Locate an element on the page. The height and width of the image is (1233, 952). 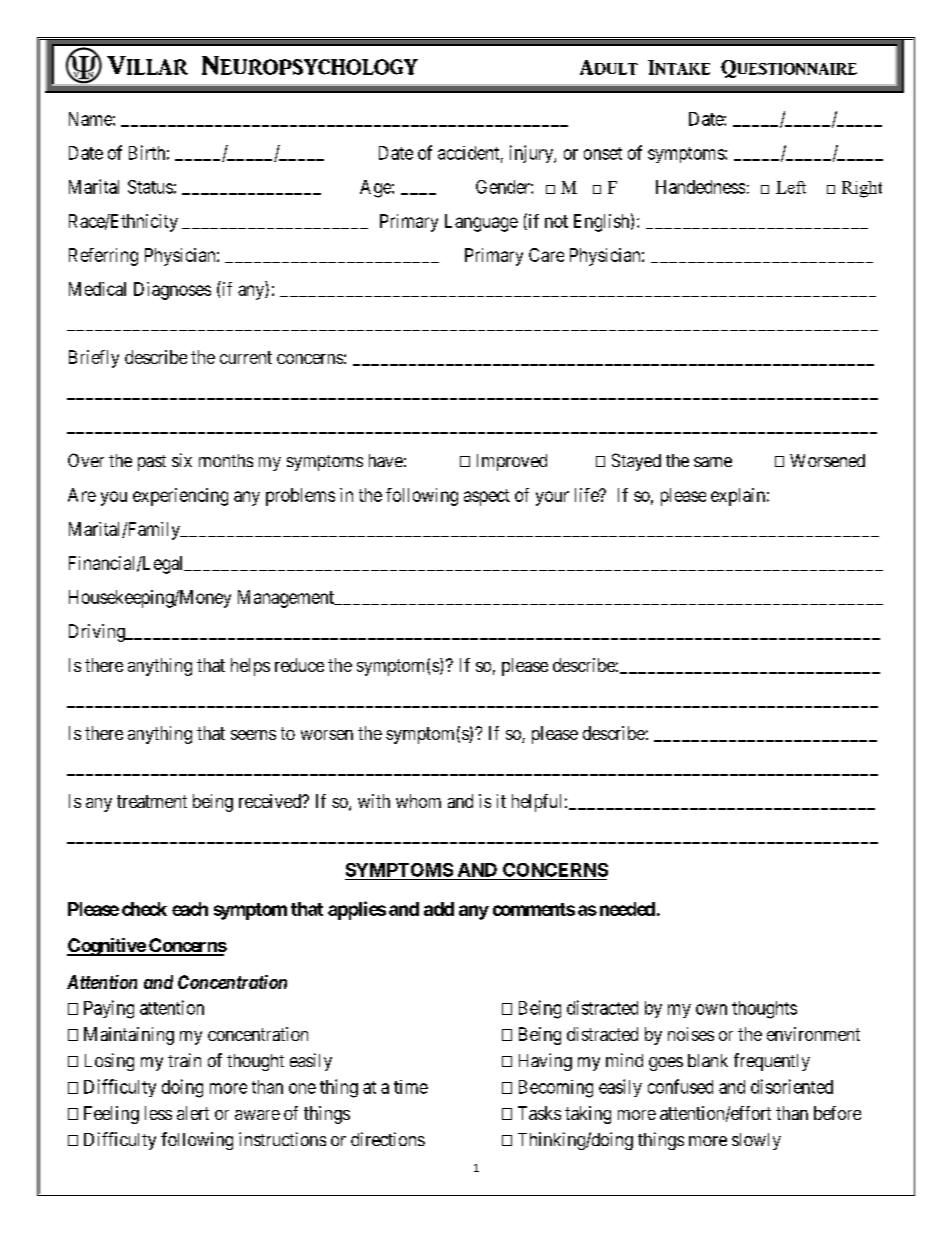
whom is located at coordinates (418, 801).
